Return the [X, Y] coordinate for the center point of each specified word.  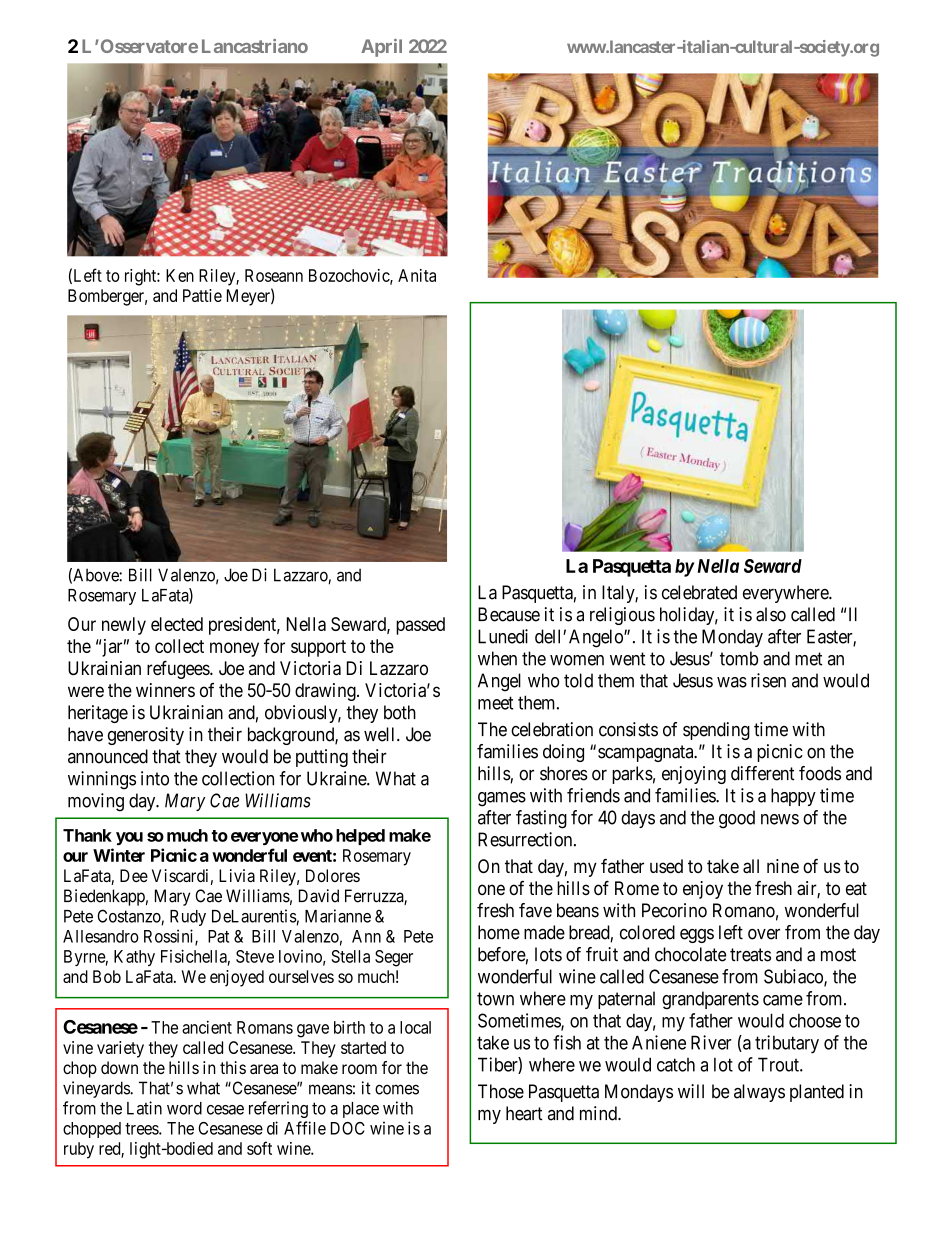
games [502, 799]
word [184, 1108]
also [771, 614]
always [759, 1093]
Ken [180, 275]
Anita [417, 275]
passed [420, 626]
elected [177, 624]
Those [501, 1091]
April [381, 48]
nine [783, 866]
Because [509, 614]
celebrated [699, 592]
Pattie [202, 295]
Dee [134, 875]
